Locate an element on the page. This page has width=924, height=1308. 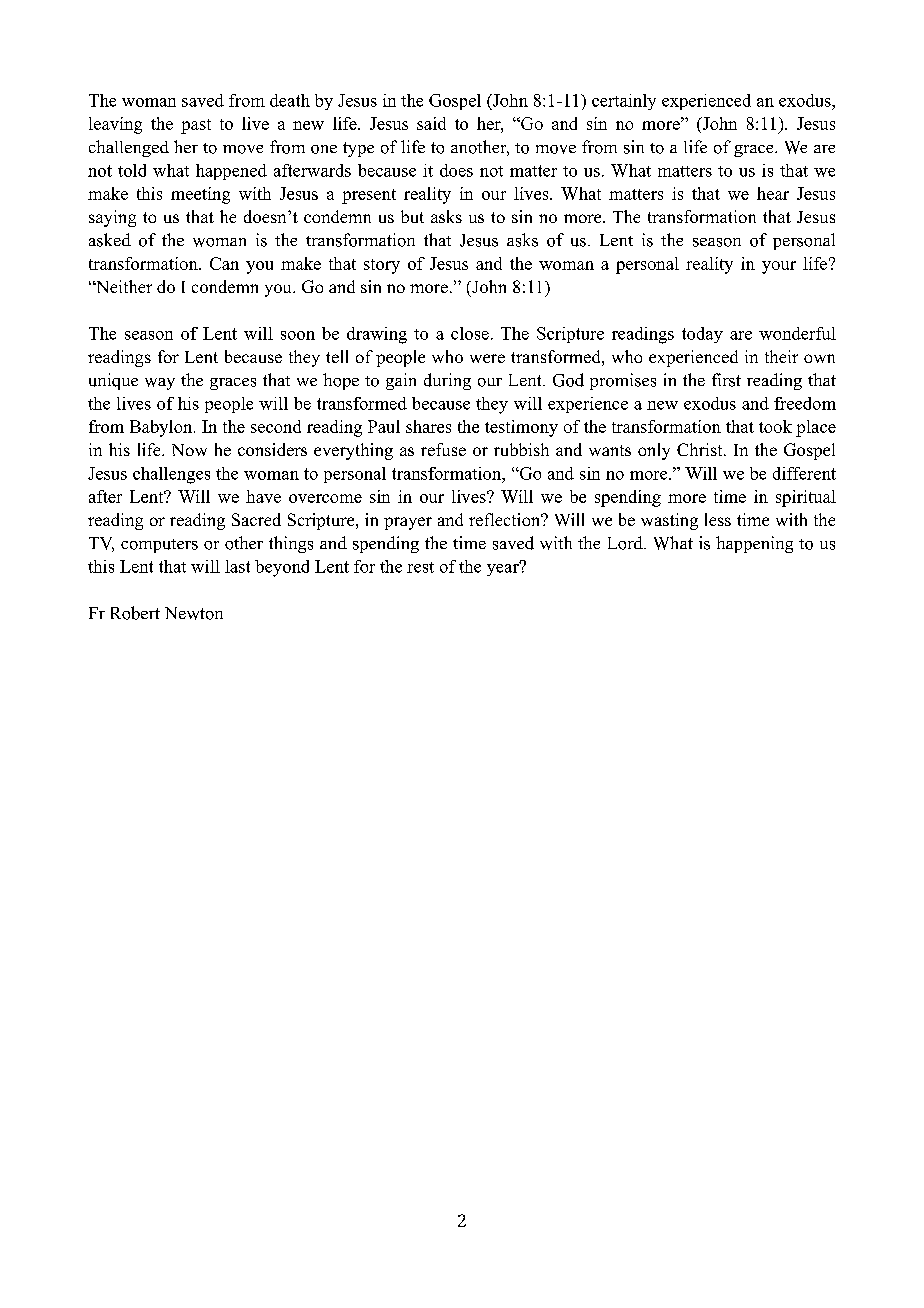
challenges is located at coordinates (171, 475).
